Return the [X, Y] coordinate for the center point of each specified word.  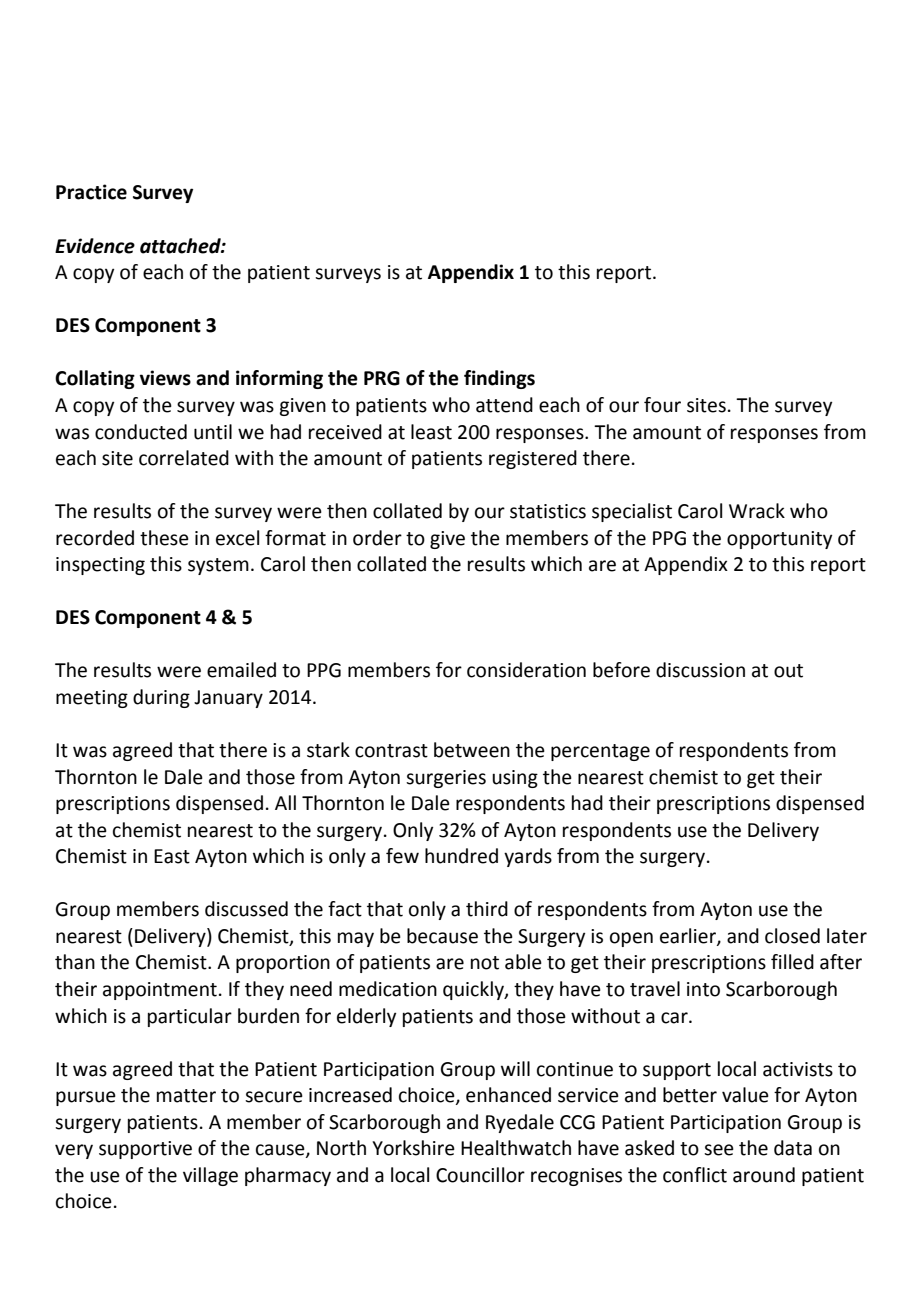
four [662, 405]
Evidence [95, 246]
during [161, 698]
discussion [700, 670]
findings [499, 379]
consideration [526, 670]
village [210, 1176]
